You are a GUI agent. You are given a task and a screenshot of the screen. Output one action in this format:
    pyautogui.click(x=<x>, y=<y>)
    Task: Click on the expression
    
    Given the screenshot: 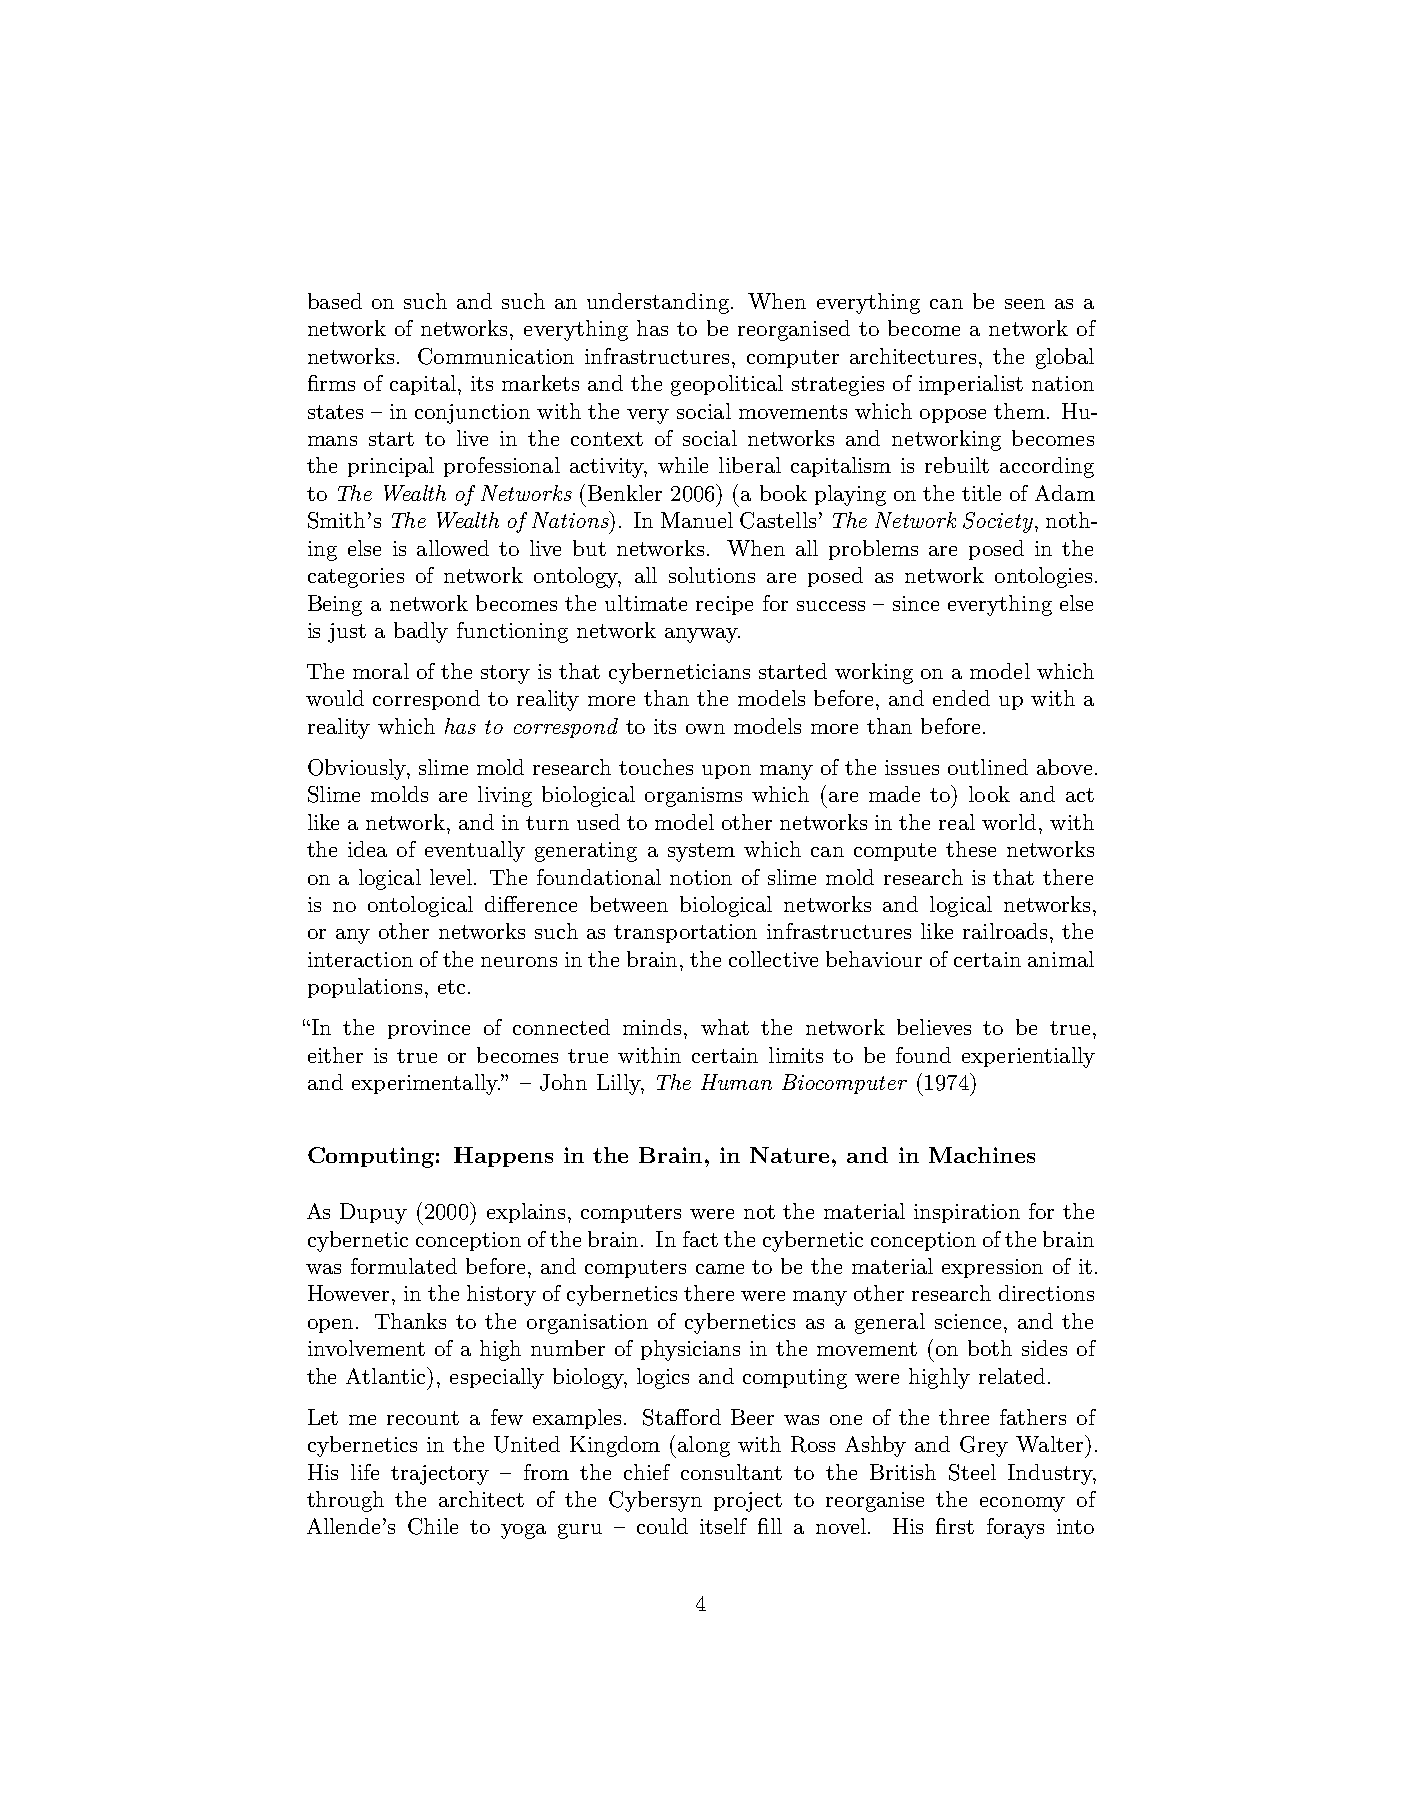 What is the action you would take?
    pyautogui.click(x=992, y=1268)
